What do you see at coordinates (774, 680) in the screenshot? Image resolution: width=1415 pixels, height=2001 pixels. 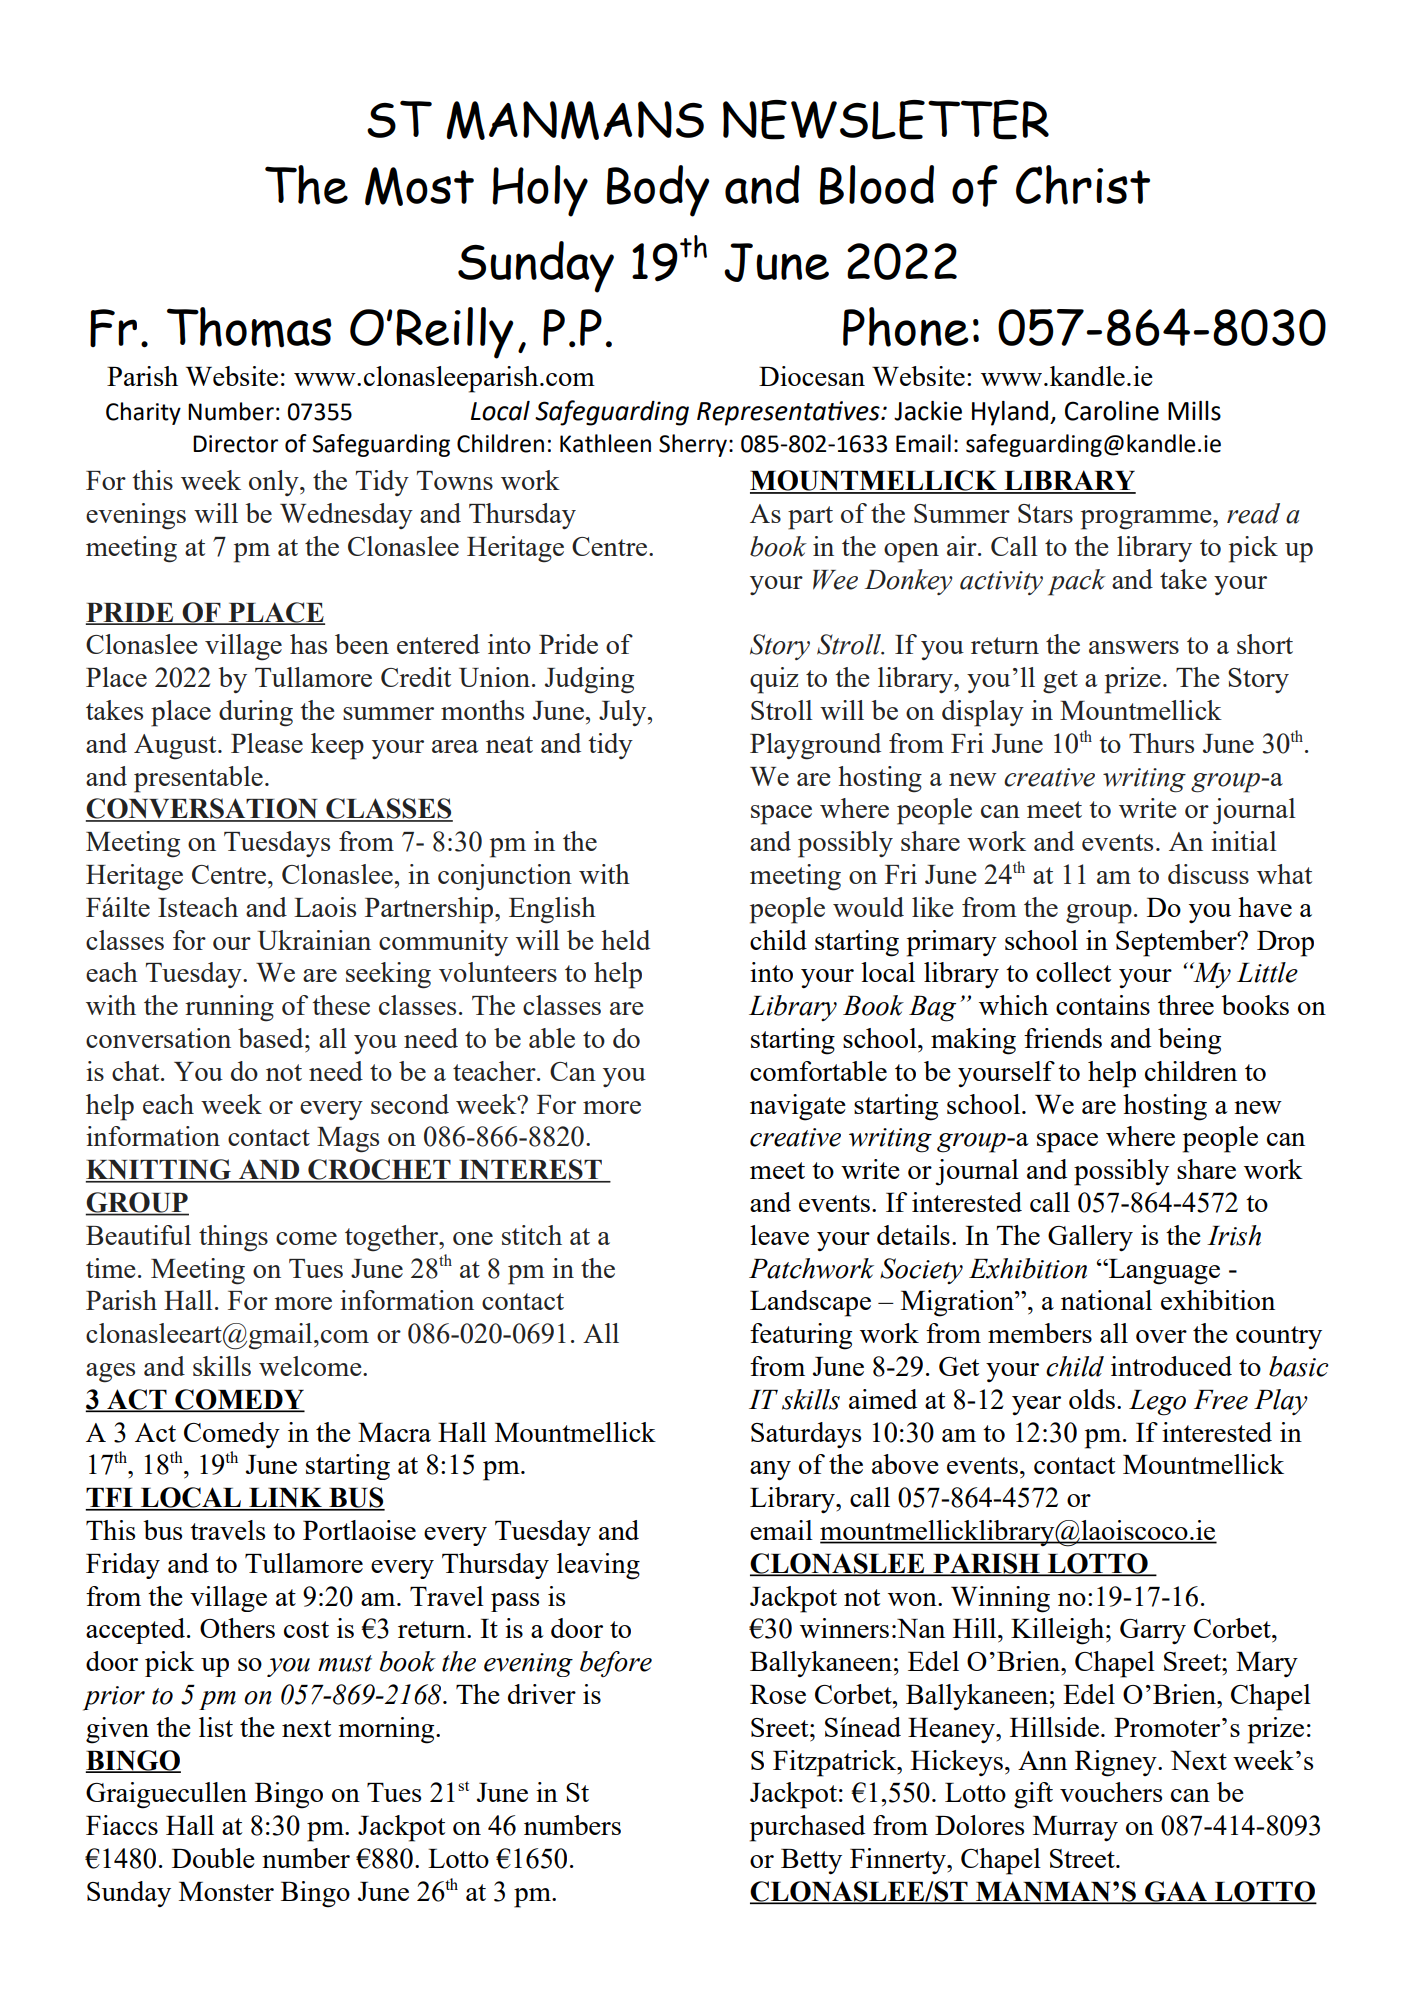 I see `quiz` at bounding box center [774, 680].
